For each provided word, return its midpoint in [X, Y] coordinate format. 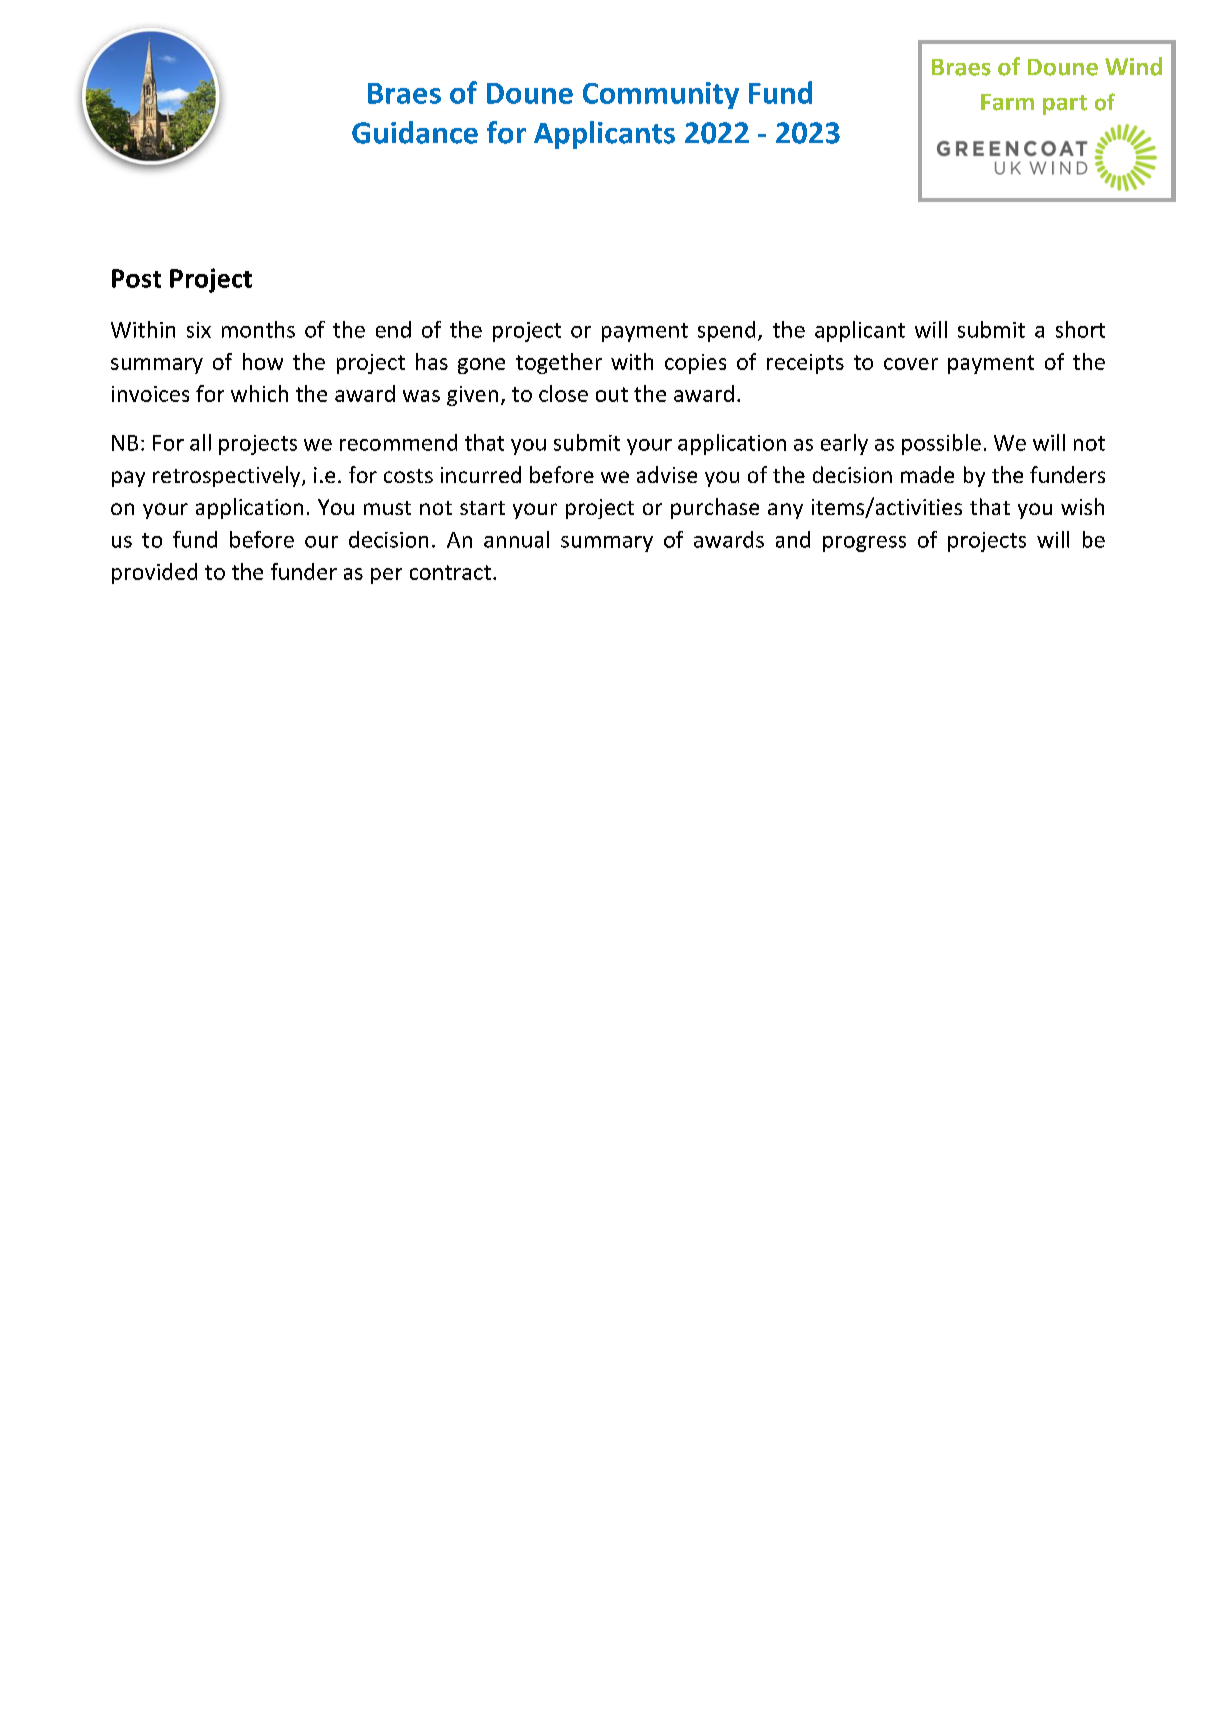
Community [661, 95]
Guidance [415, 132]
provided [154, 573]
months [258, 329]
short [1080, 329]
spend [726, 331]
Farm [1007, 102]
